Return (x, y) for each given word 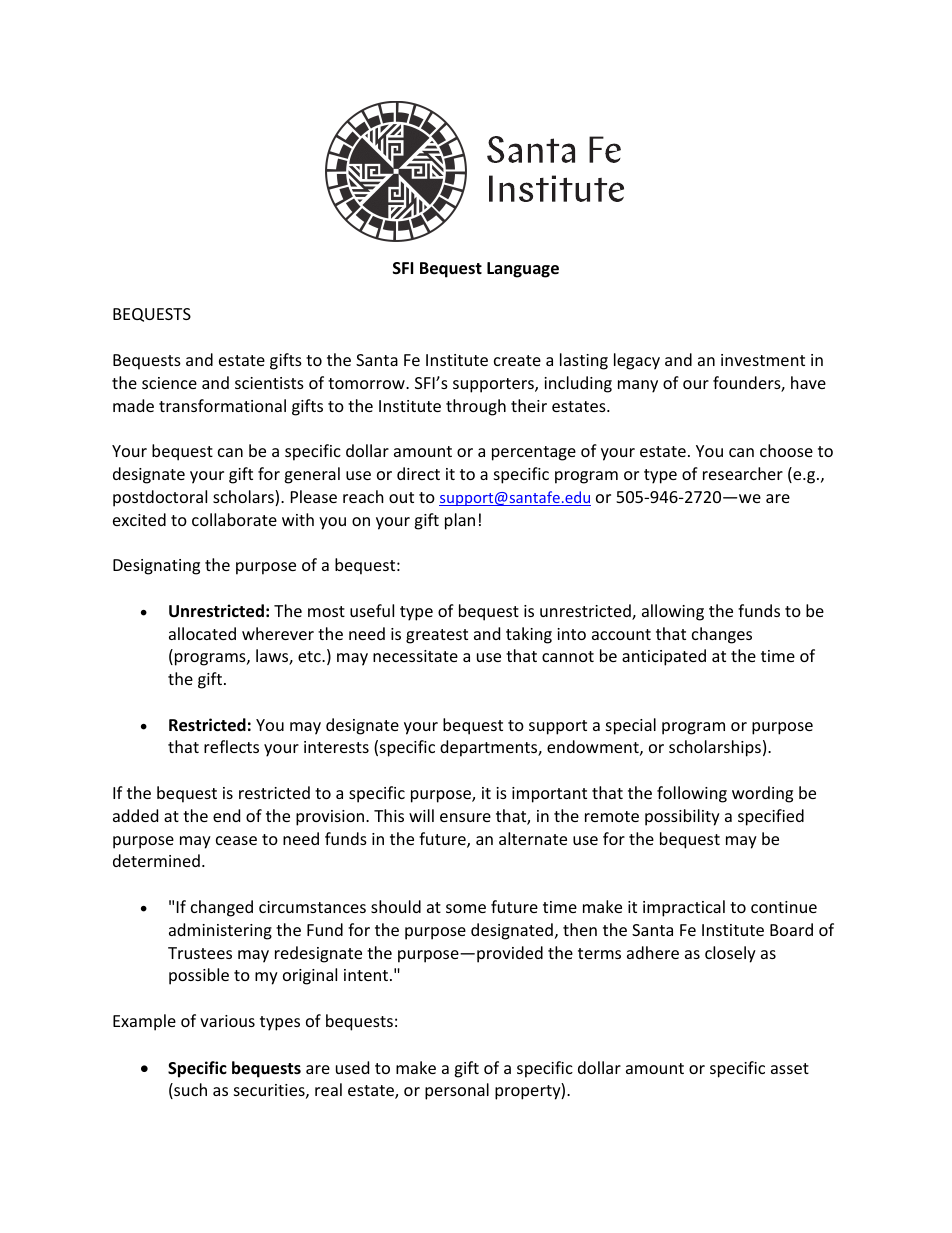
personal (457, 1091)
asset (790, 1068)
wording (762, 794)
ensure (465, 817)
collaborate (234, 519)
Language (523, 270)
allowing (673, 612)
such (189, 1091)
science (169, 383)
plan (460, 521)
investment (763, 360)
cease (236, 840)
